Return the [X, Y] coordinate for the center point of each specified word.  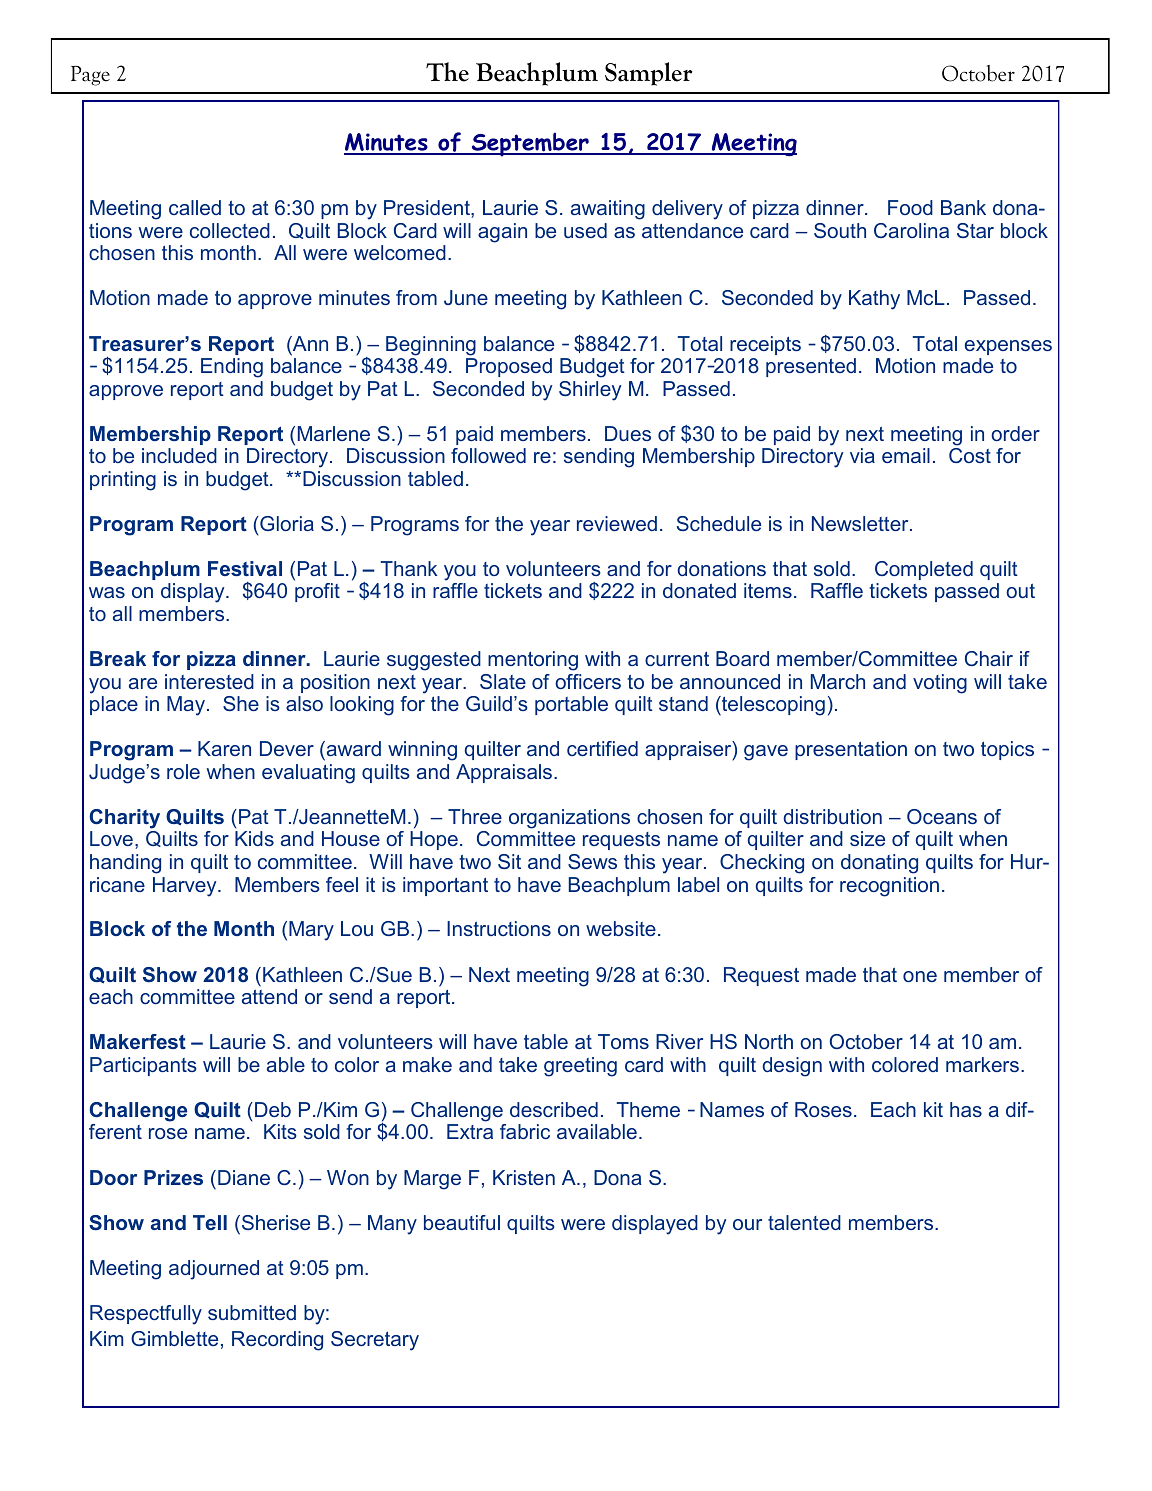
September [530, 144]
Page [90, 76]
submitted [252, 1312]
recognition [889, 887]
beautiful [462, 1222]
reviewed [617, 523]
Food [910, 207]
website [621, 928]
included [179, 455]
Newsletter [861, 523]
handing [125, 864]
